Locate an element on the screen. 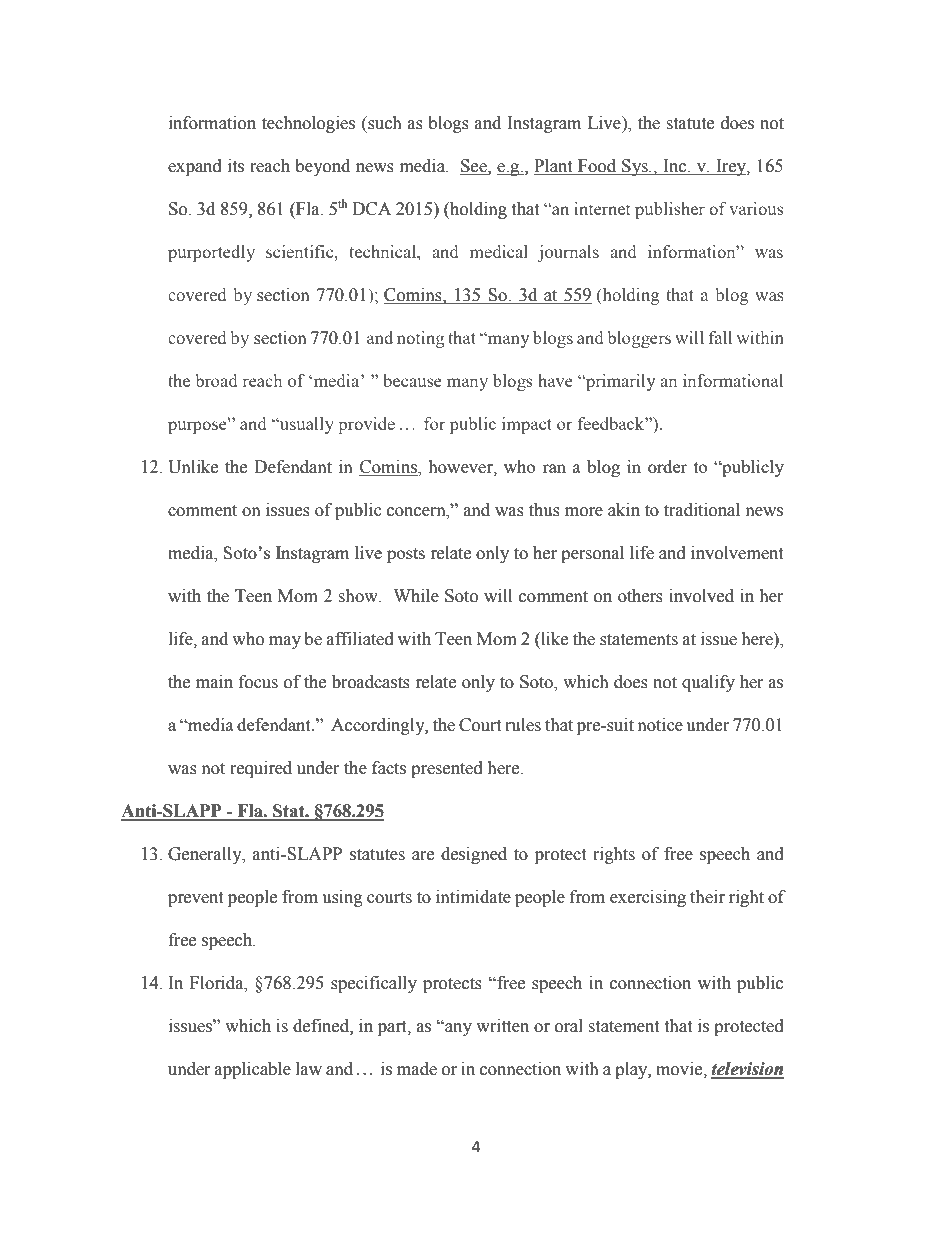 The image size is (952, 1233). While is located at coordinates (416, 596).
